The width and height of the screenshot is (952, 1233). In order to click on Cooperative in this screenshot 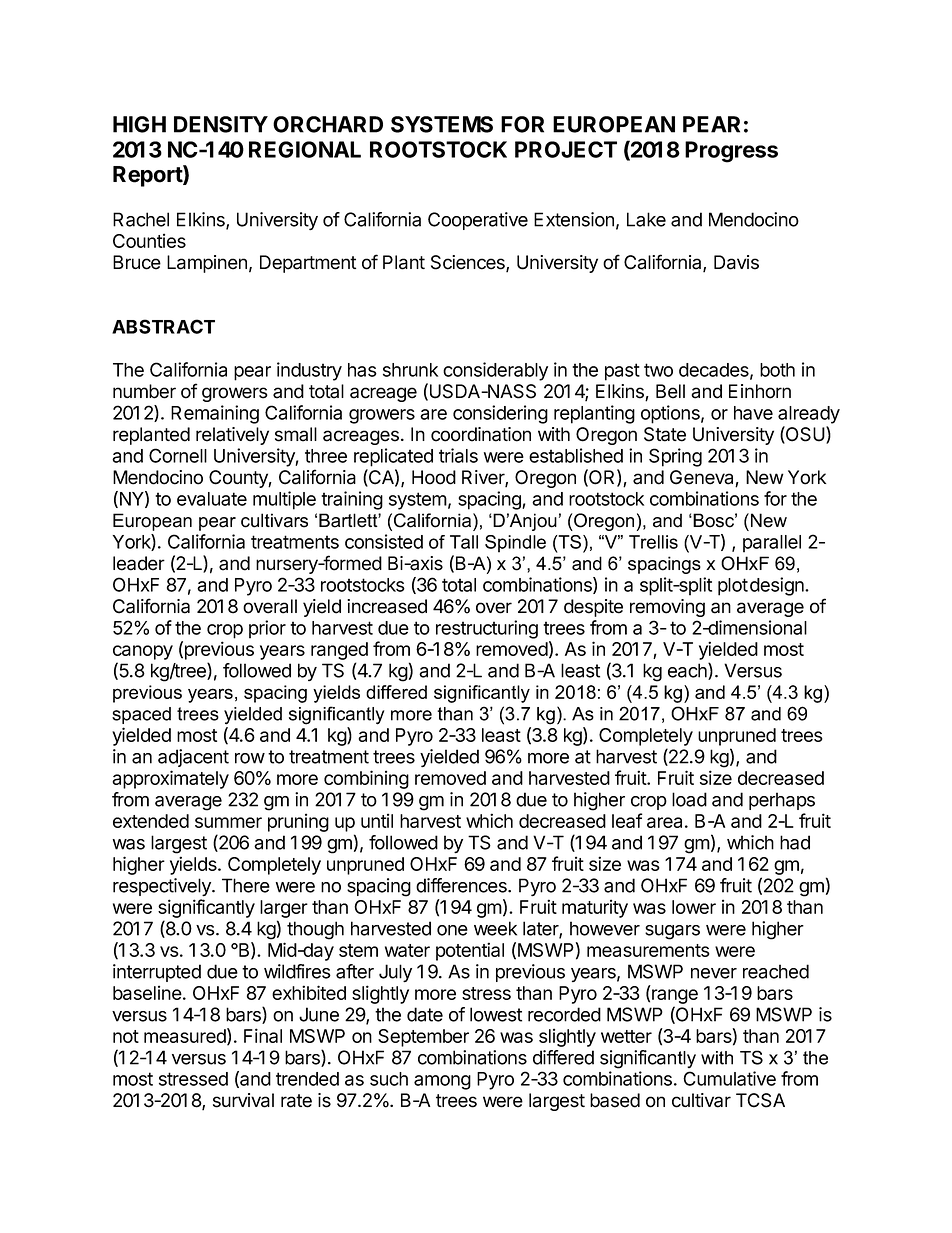, I will do `click(478, 221)`.
